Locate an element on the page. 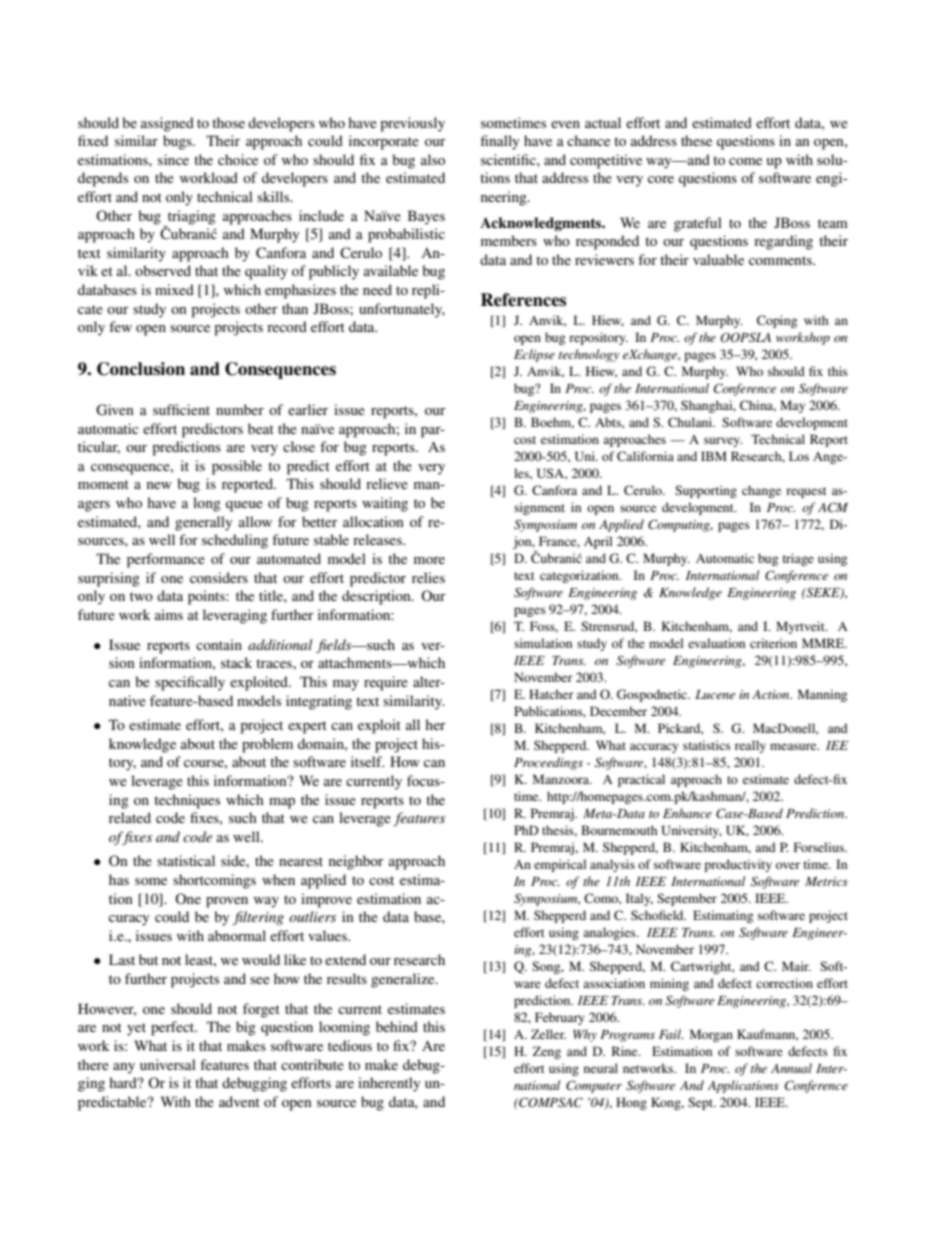  techniques is located at coordinates (187, 801).
